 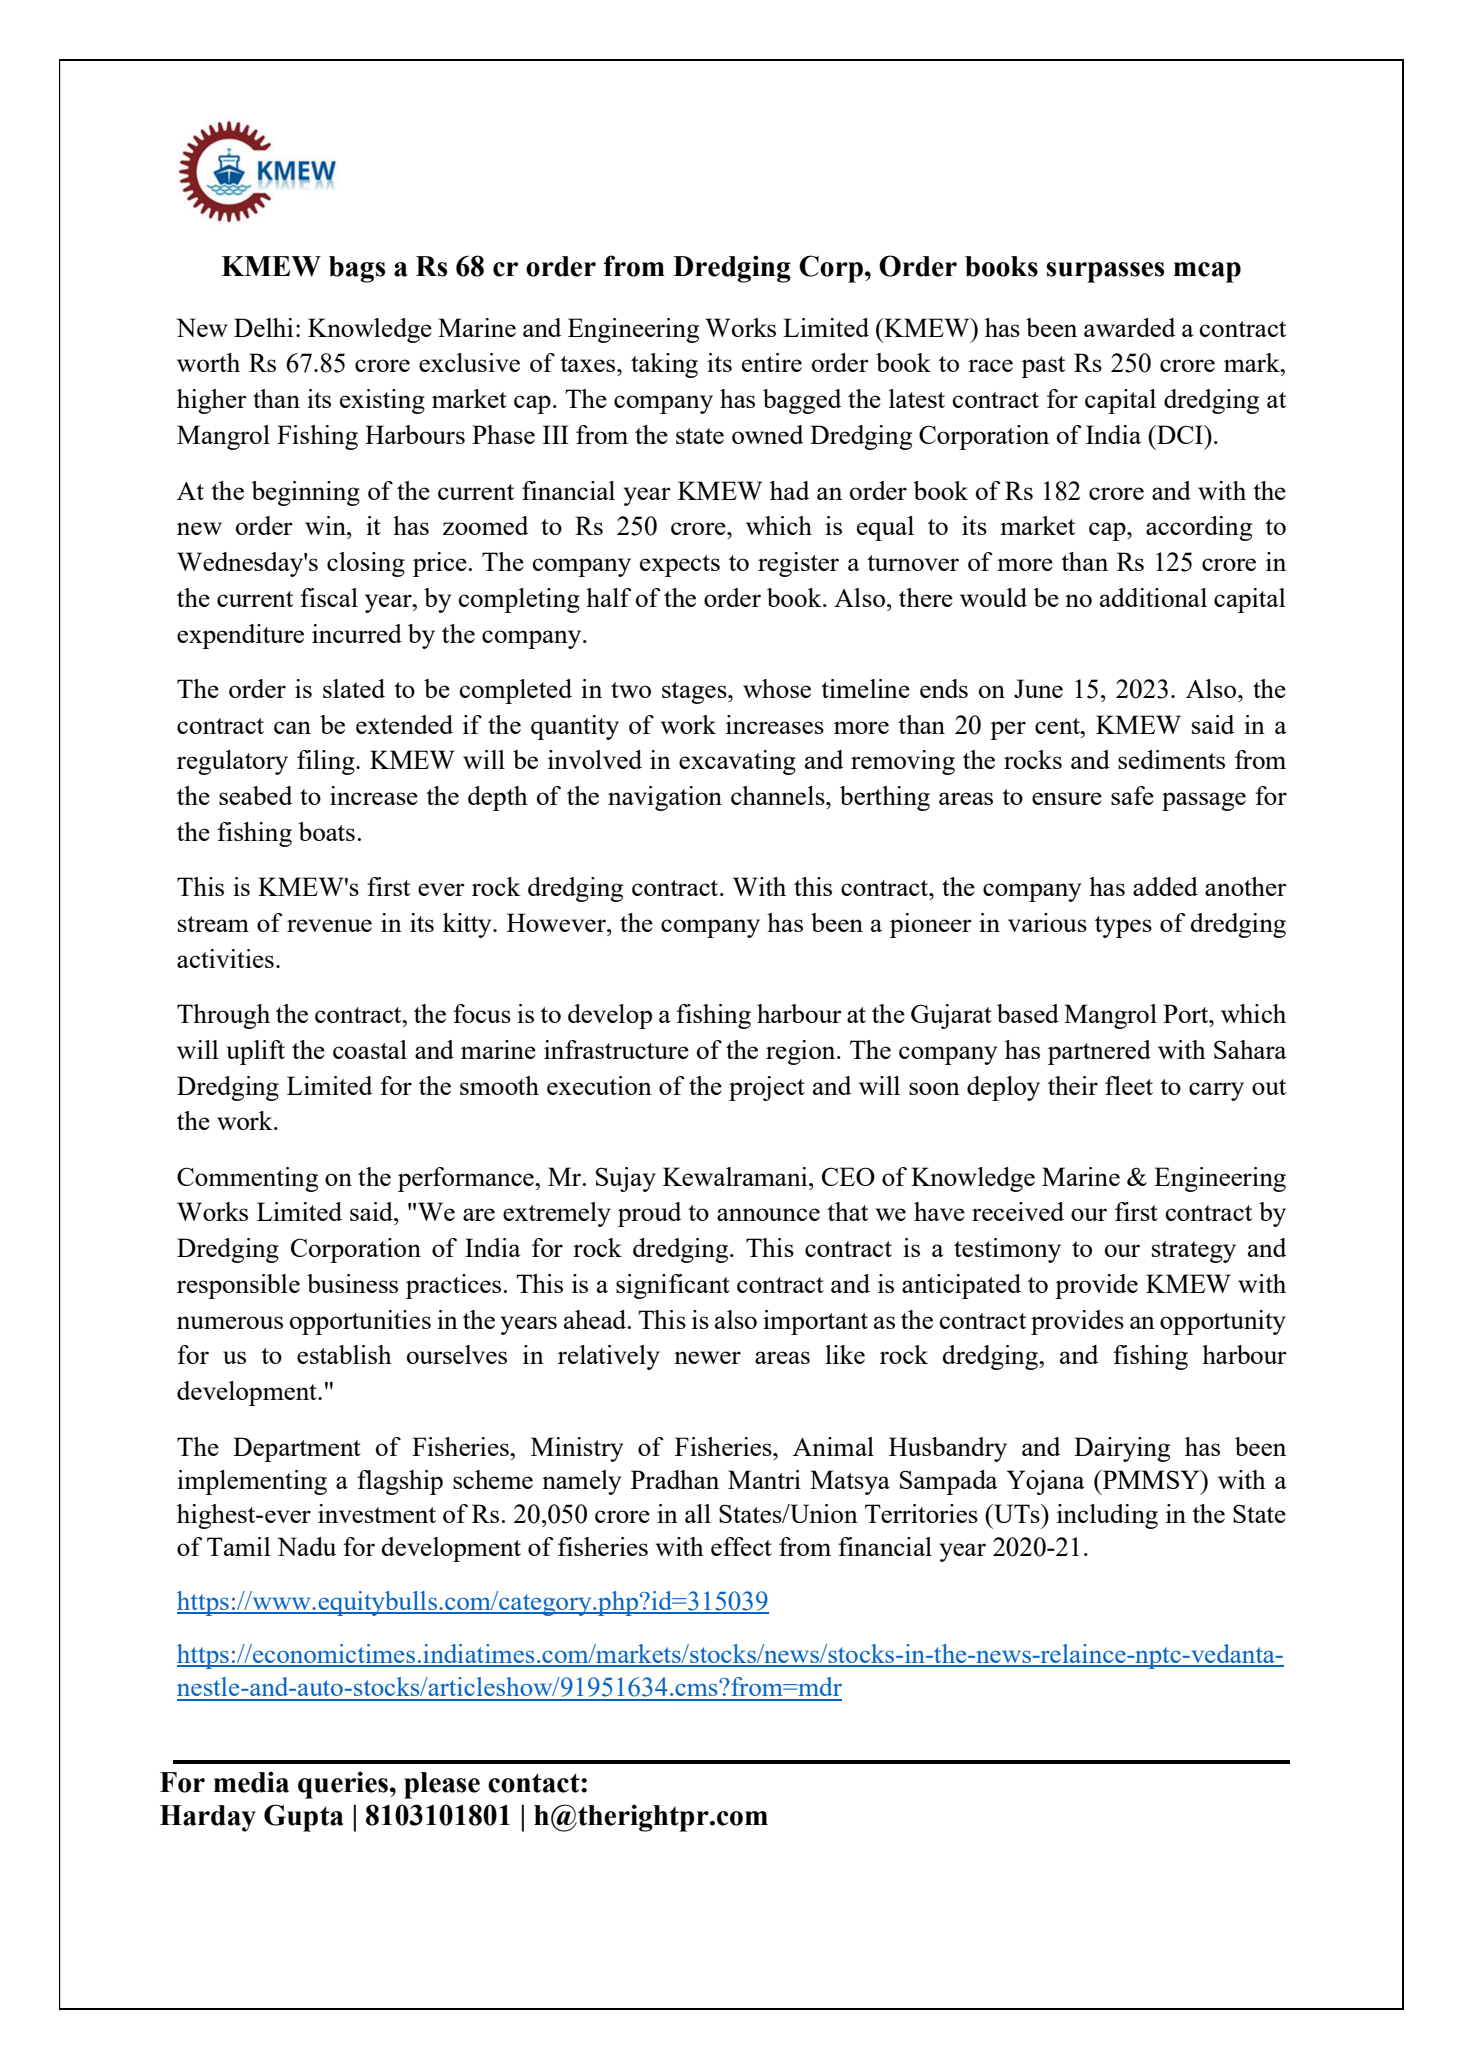 I want to click on Gupta, so click(x=303, y=1818).
